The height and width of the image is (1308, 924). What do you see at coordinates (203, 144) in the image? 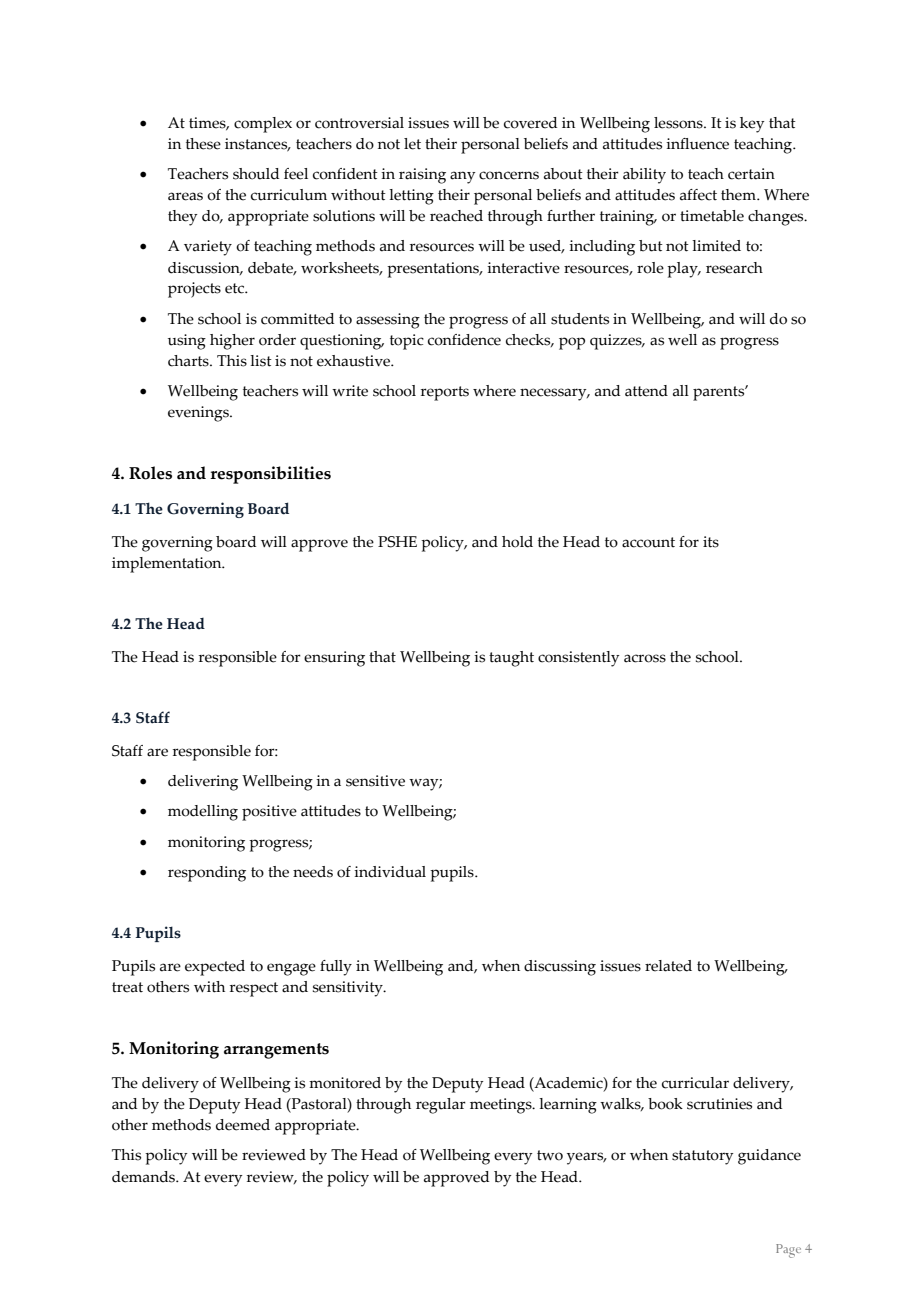
I see `these` at bounding box center [203, 144].
